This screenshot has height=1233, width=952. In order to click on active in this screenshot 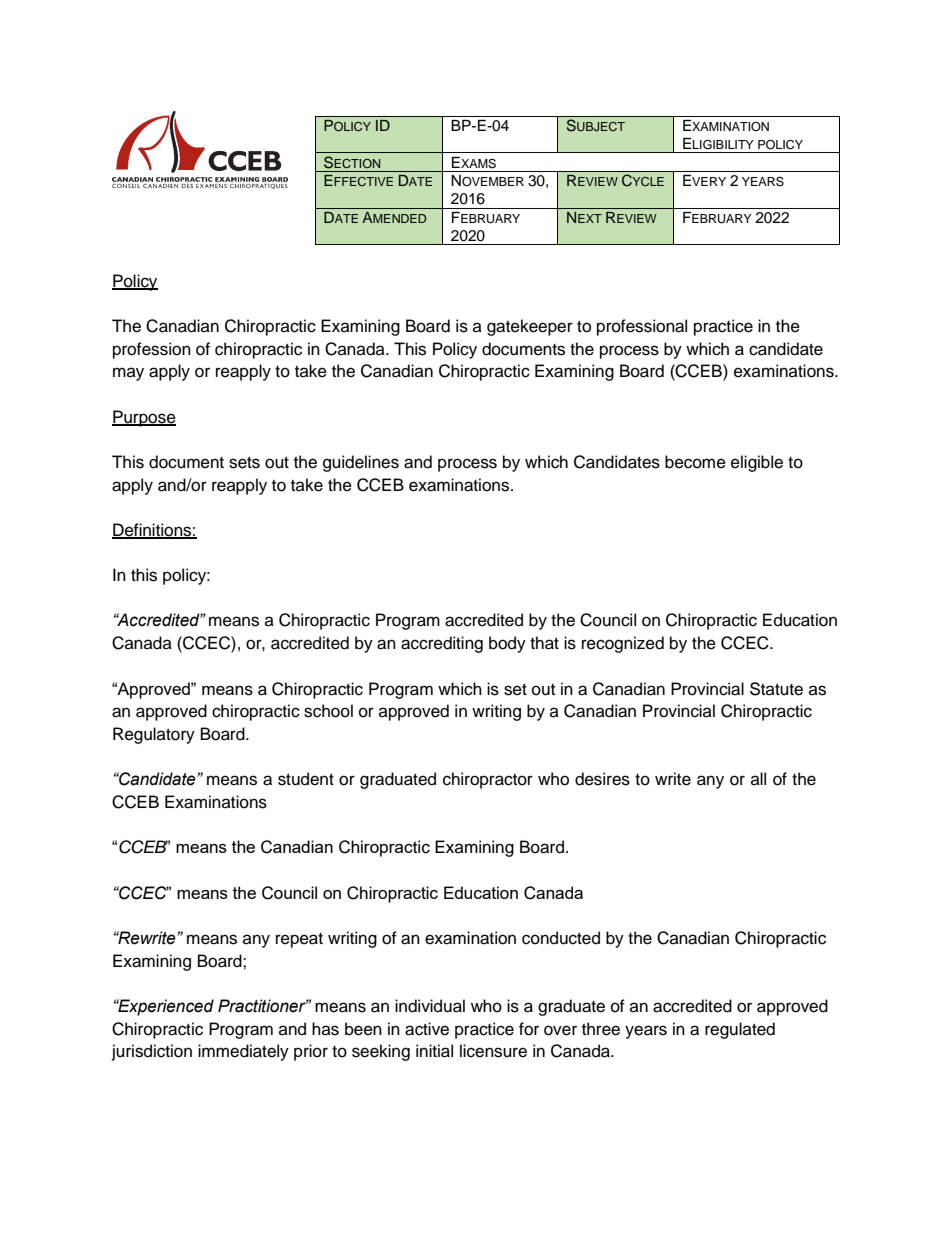, I will do `click(427, 1029)`.
